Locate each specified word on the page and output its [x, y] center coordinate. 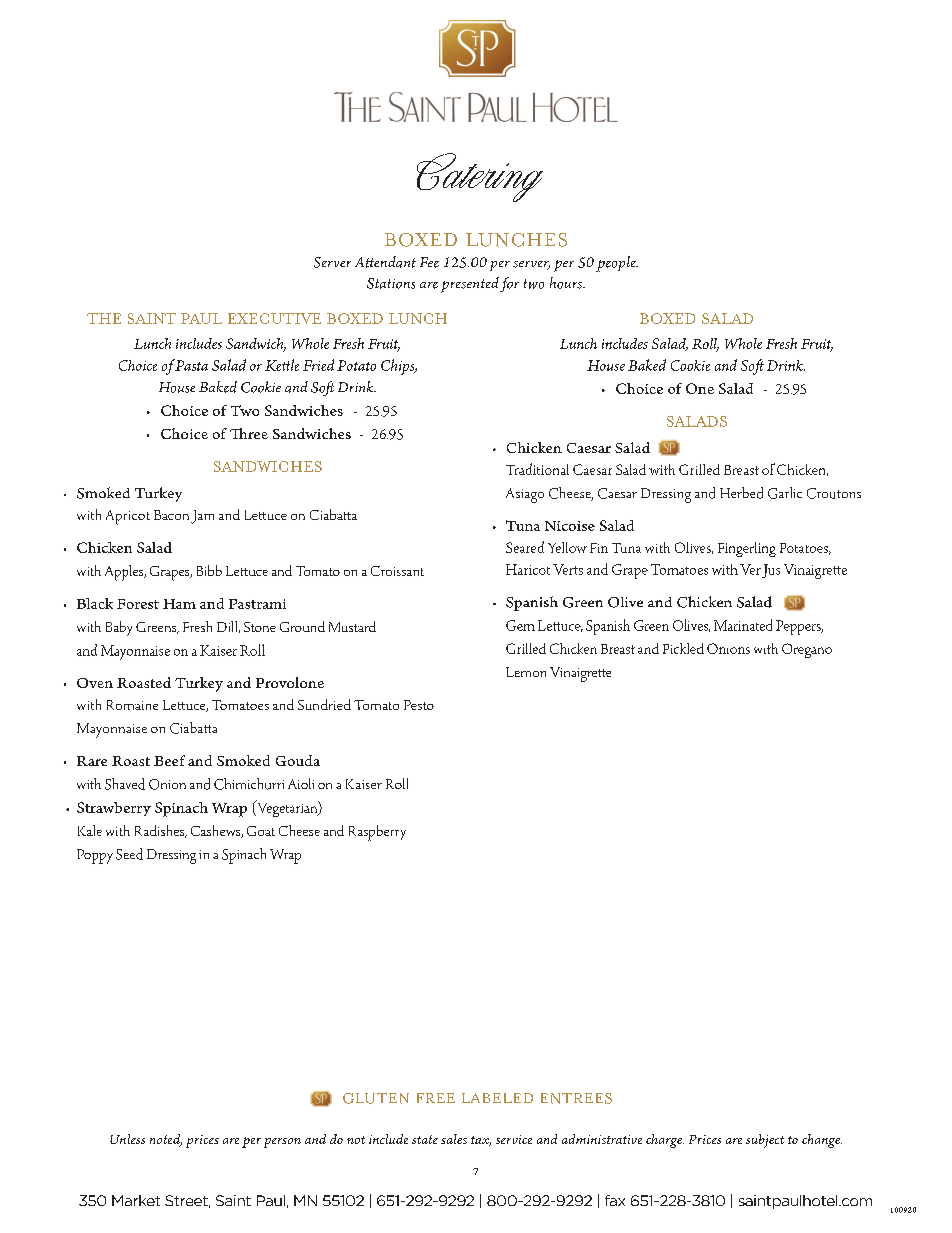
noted [166, 1140]
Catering [480, 177]
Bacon [171, 515]
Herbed [741, 493]
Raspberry [377, 833]
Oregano [807, 650]
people [617, 264]
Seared [525, 547]
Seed [129, 854]
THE [104, 318]
